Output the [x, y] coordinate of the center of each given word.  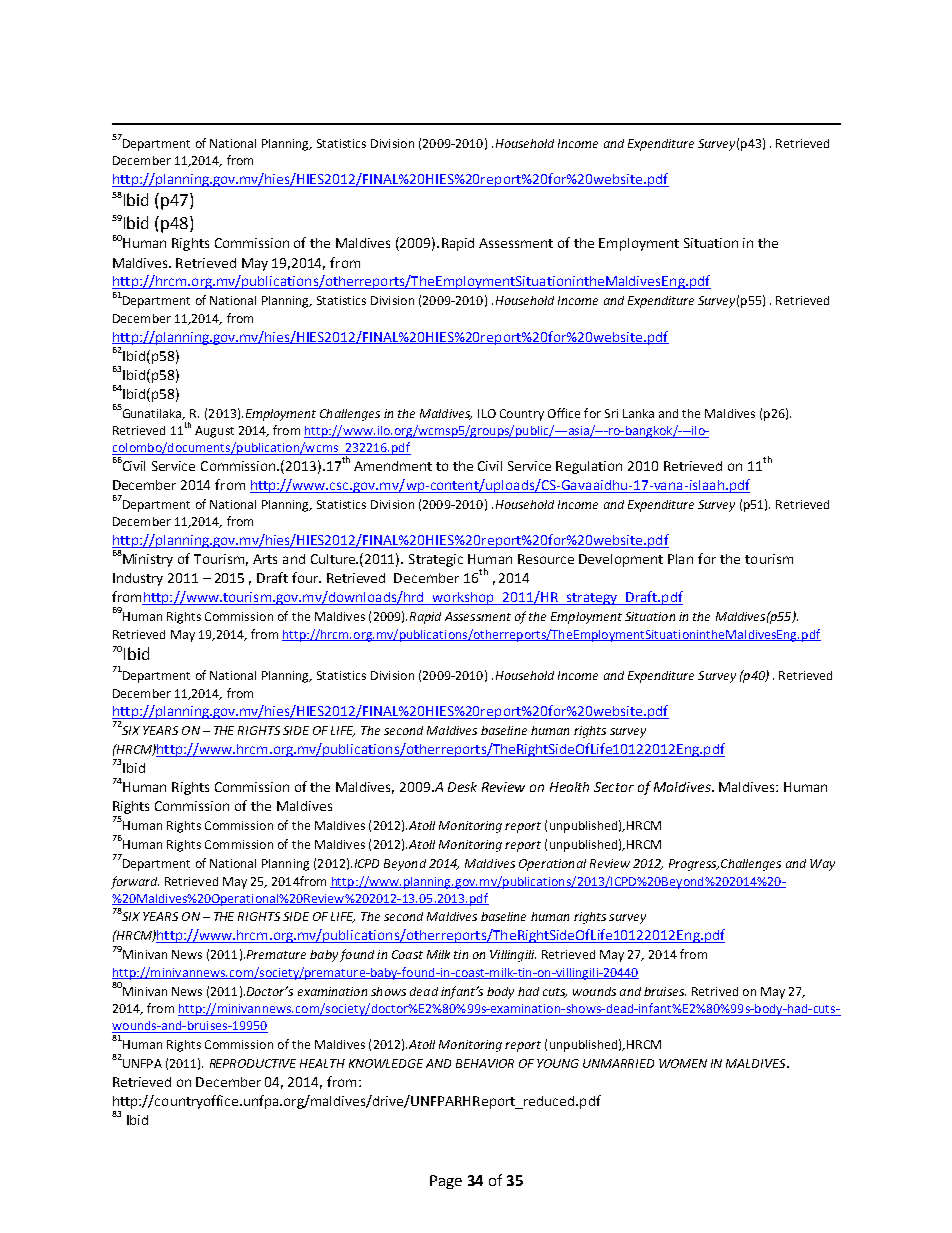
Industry [138, 579]
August [214, 432]
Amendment [393, 466]
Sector [614, 787]
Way [822, 865]
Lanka [638, 413]
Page [446, 1182]
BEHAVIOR [485, 1063]
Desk [462, 787]
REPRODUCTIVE [253, 1063]
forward [135, 882]
